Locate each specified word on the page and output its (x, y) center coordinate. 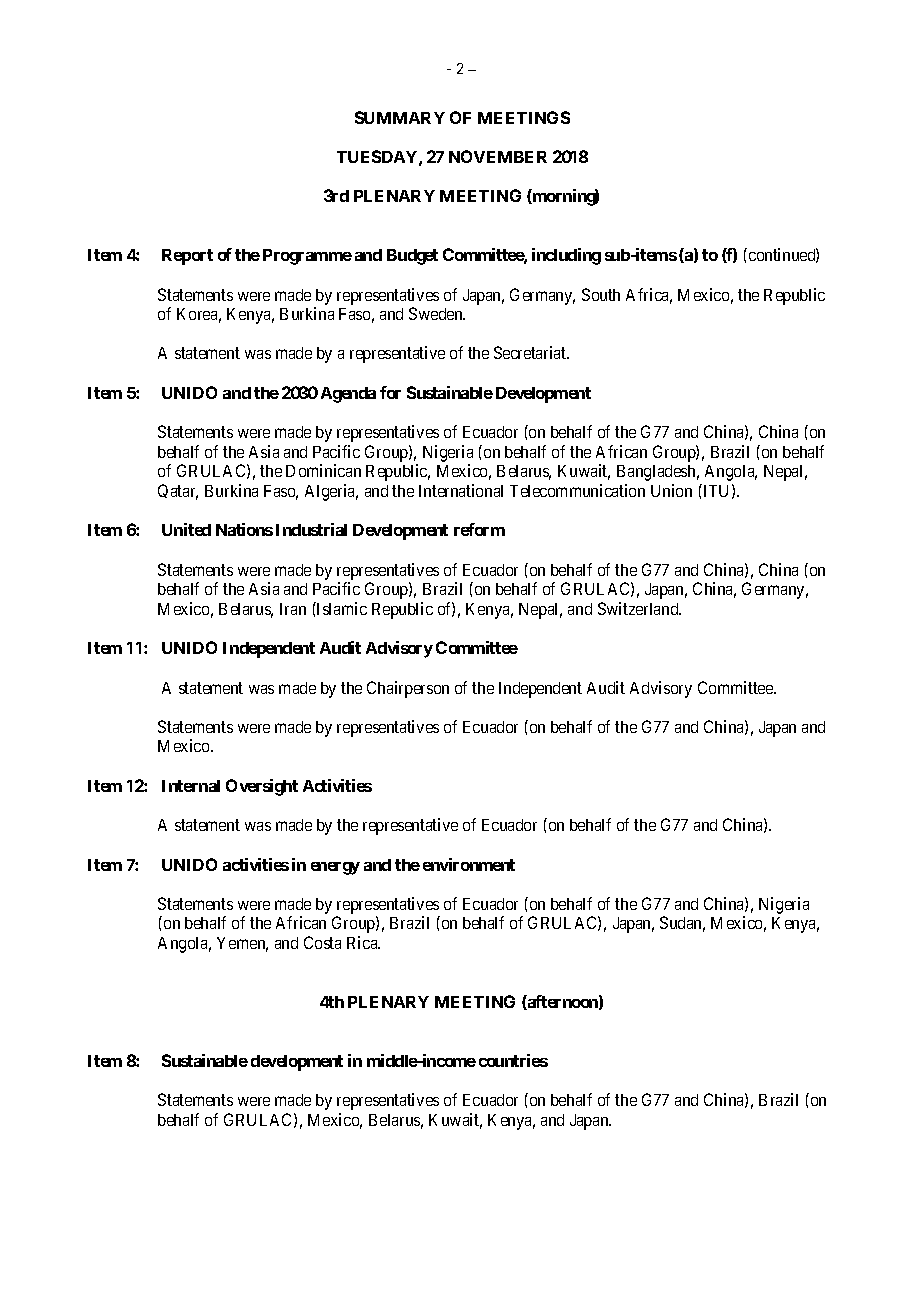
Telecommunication (577, 490)
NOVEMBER (498, 156)
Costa (322, 942)
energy (335, 868)
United (186, 529)
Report (187, 257)
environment (469, 864)
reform (479, 529)
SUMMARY (400, 117)
